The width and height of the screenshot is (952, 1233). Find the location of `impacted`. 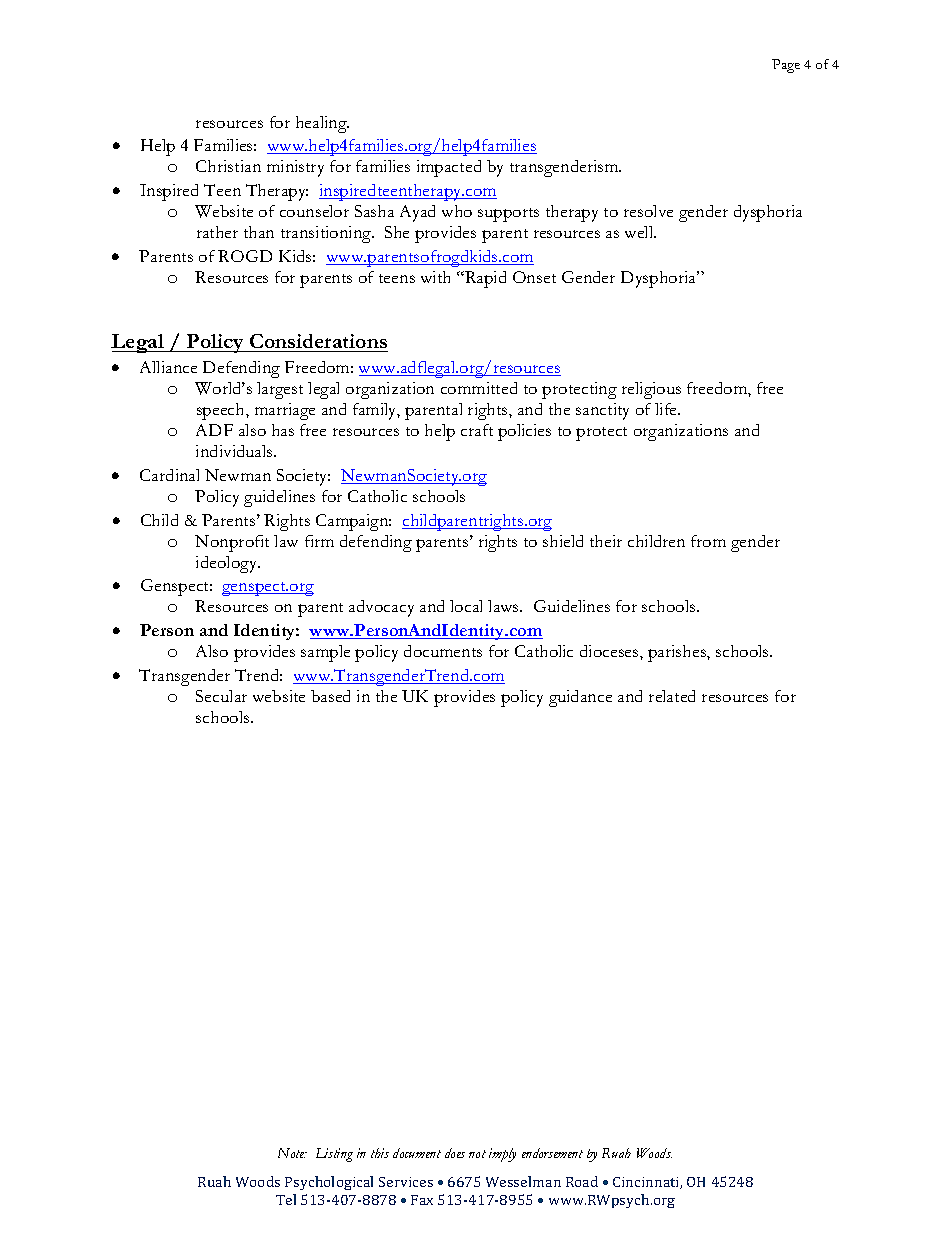

impacted is located at coordinates (449, 168).
